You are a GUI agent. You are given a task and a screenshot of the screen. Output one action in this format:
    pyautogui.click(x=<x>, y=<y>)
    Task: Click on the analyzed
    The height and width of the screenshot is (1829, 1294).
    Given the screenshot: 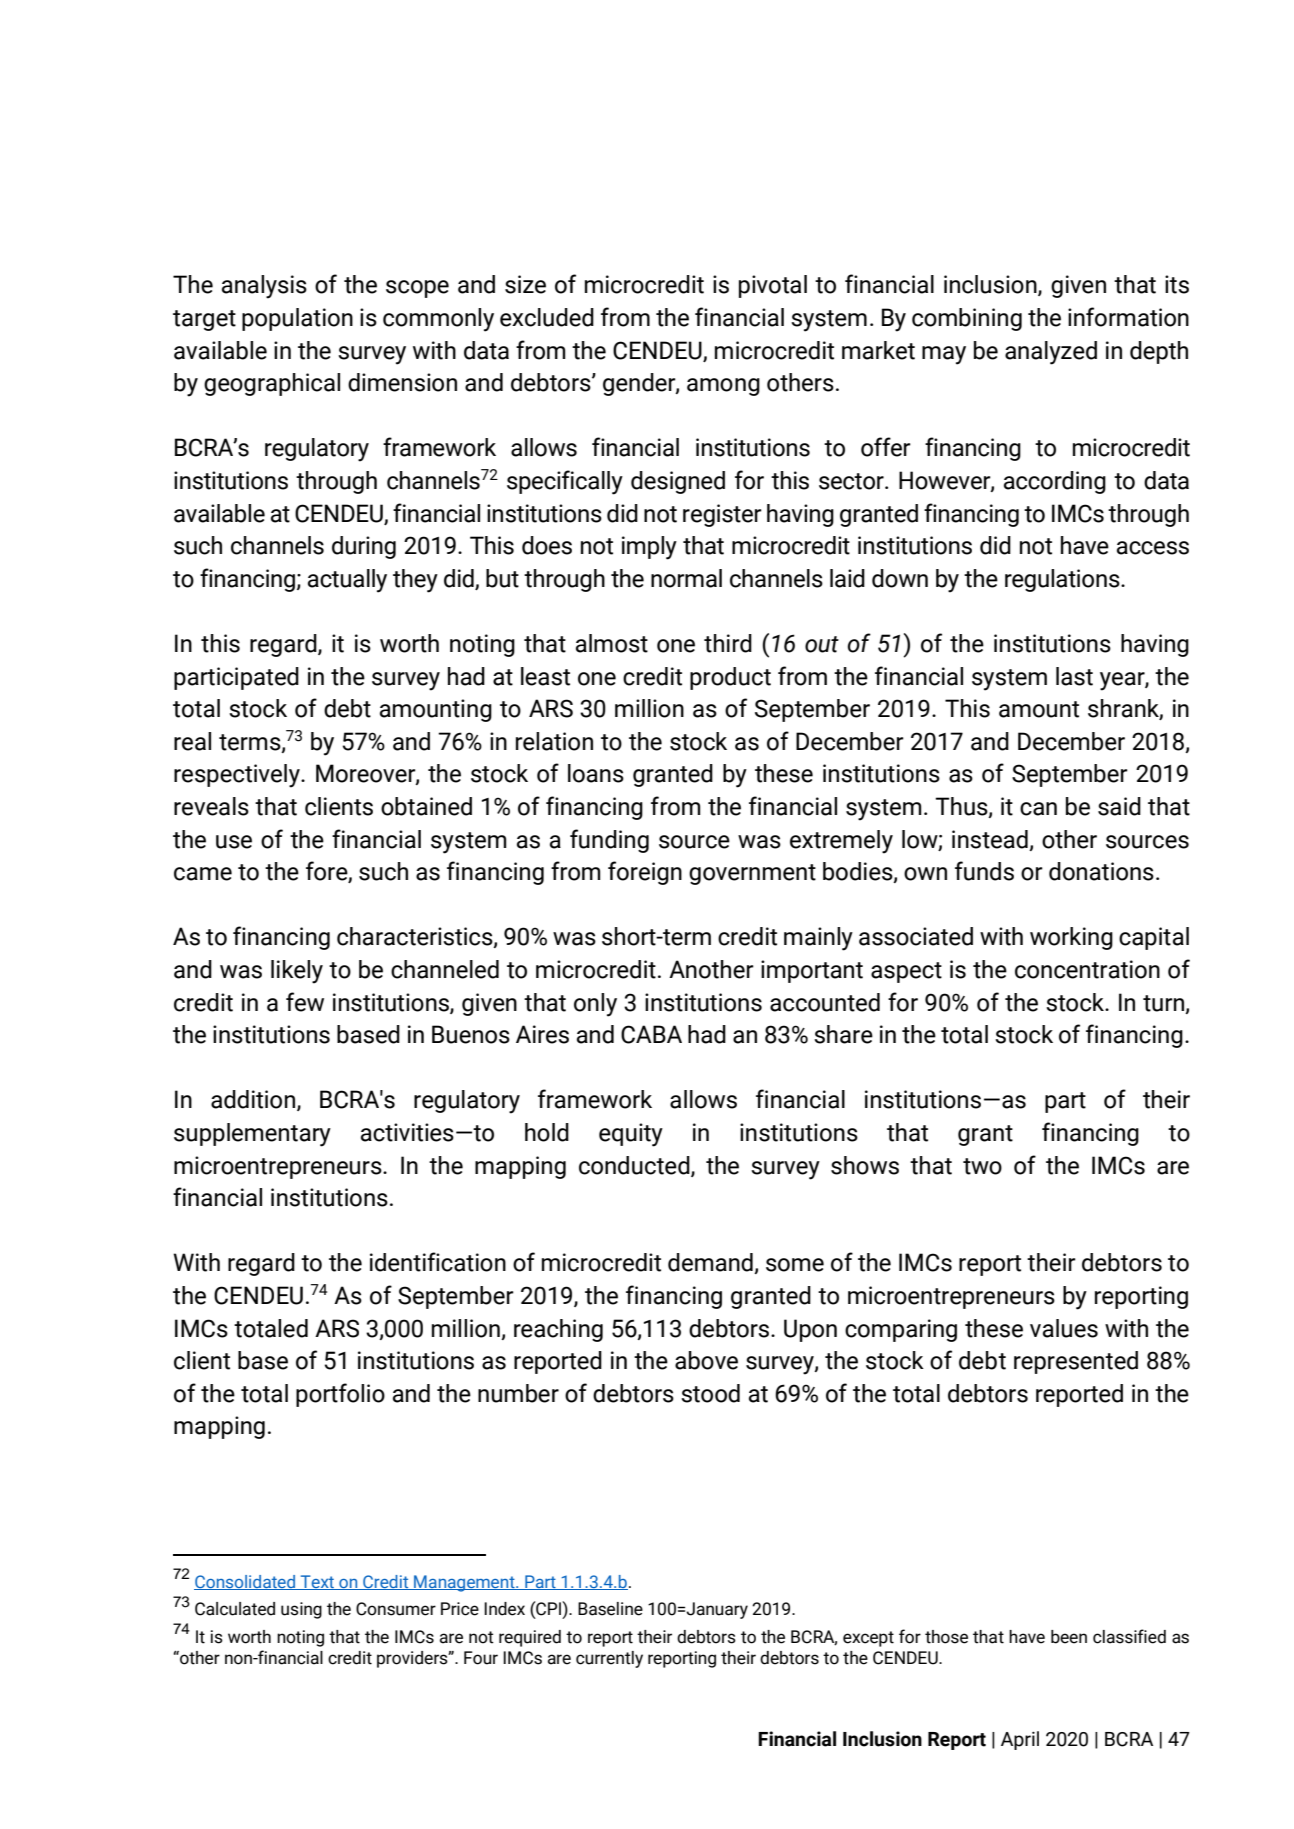 What is the action you would take?
    pyautogui.click(x=1051, y=353)
